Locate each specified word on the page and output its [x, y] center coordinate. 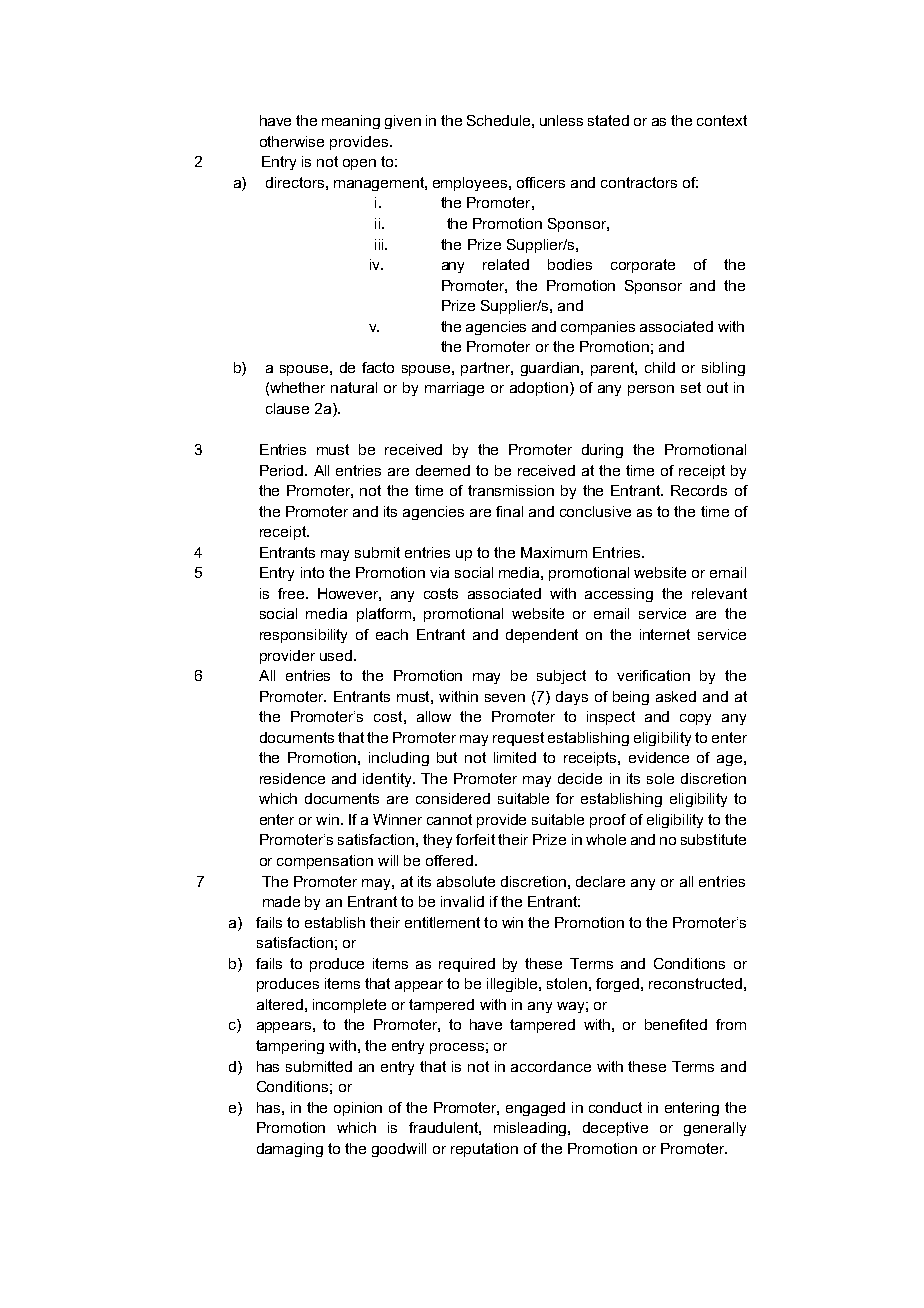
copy [695, 719]
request [518, 739]
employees [471, 184]
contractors [639, 182]
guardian [551, 369]
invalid [462, 901]
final [509, 511]
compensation [325, 862]
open [359, 164]
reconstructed [695, 983]
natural [354, 387]
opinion [358, 1109]
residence [292, 778]
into [312, 572]
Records [699, 490]
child [660, 367]
